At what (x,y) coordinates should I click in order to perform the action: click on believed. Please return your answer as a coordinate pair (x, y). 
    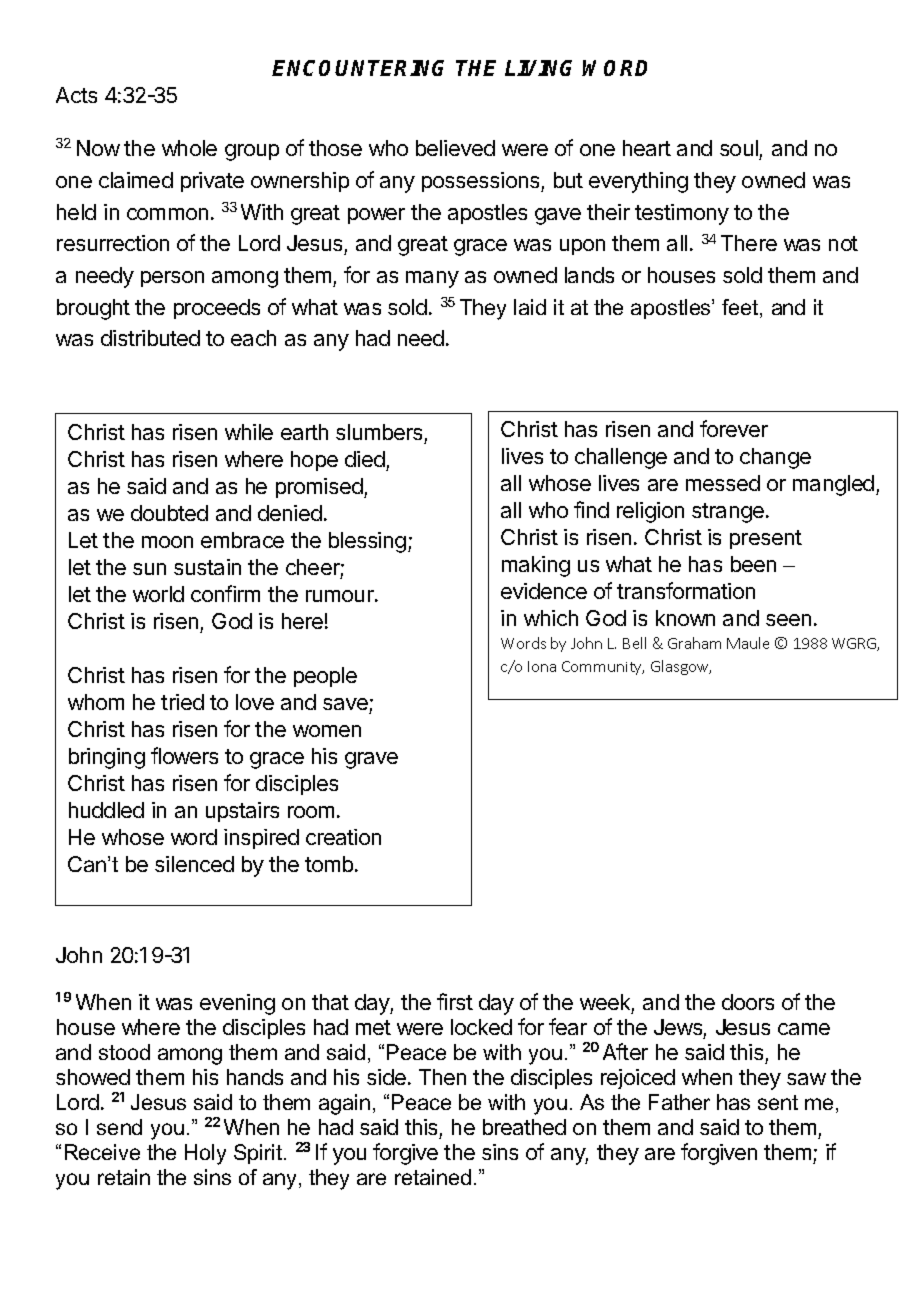
    Looking at the image, I should click on (455, 148).
